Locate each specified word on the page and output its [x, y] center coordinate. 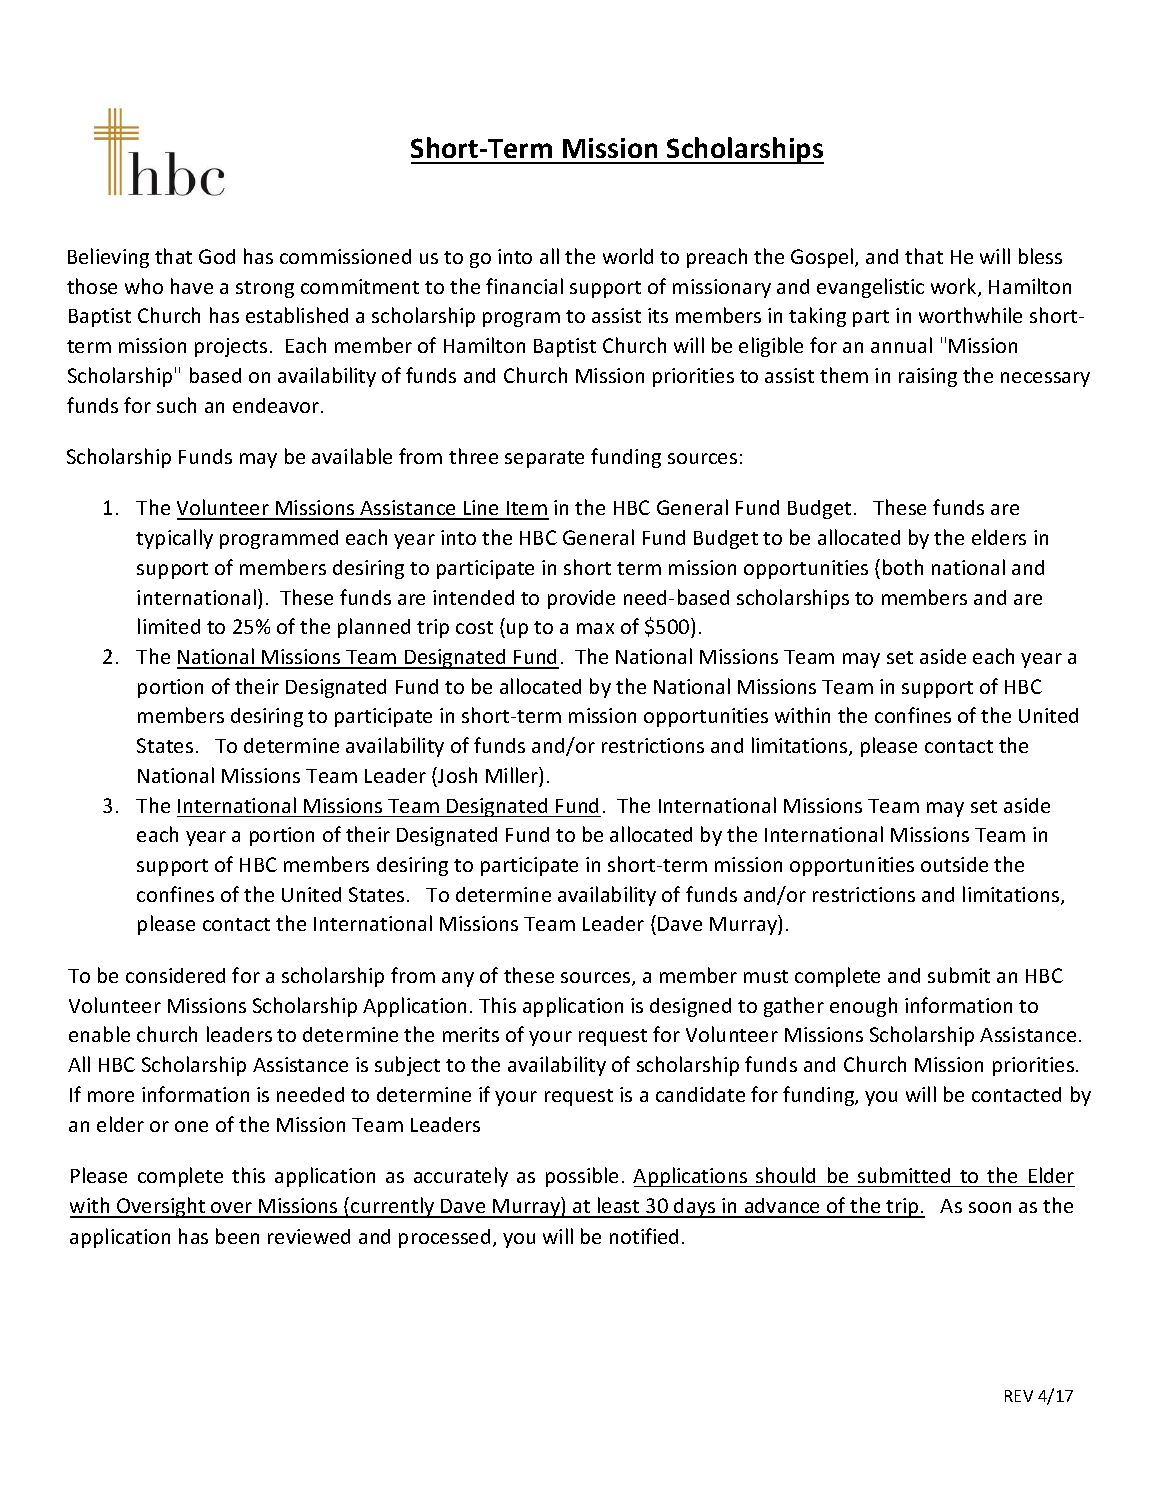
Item [527, 510]
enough [863, 1007]
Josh [456, 775]
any [458, 979]
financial [524, 286]
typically [174, 539]
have [192, 286]
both [903, 567]
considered [175, 975]
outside [954, 864]
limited [169, 626]
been [237, 1236]
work [955, 287]
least [619, 1207]
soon [990, 1207]
